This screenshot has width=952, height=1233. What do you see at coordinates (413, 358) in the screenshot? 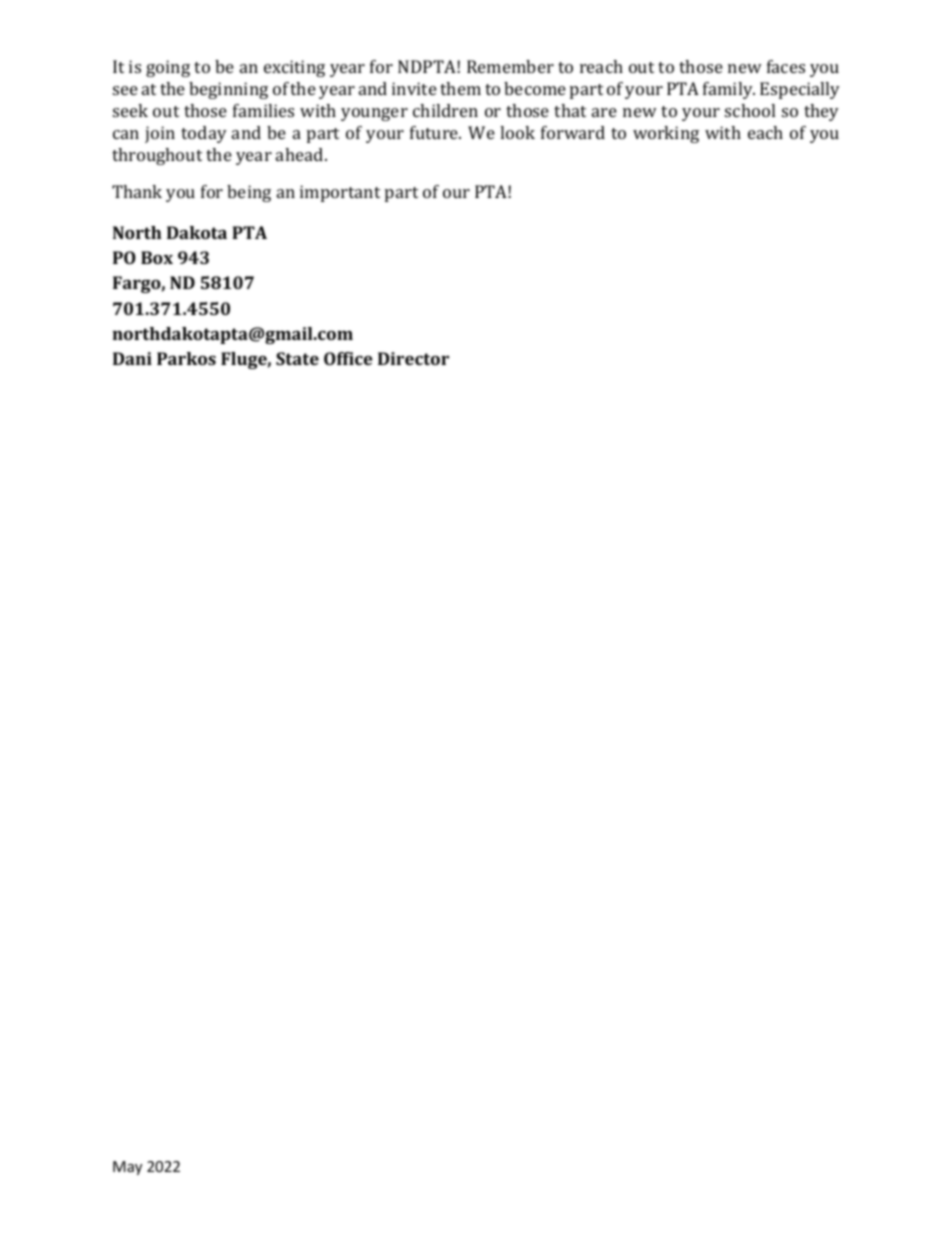
I see `Director` at bounding box center [413, 358].
